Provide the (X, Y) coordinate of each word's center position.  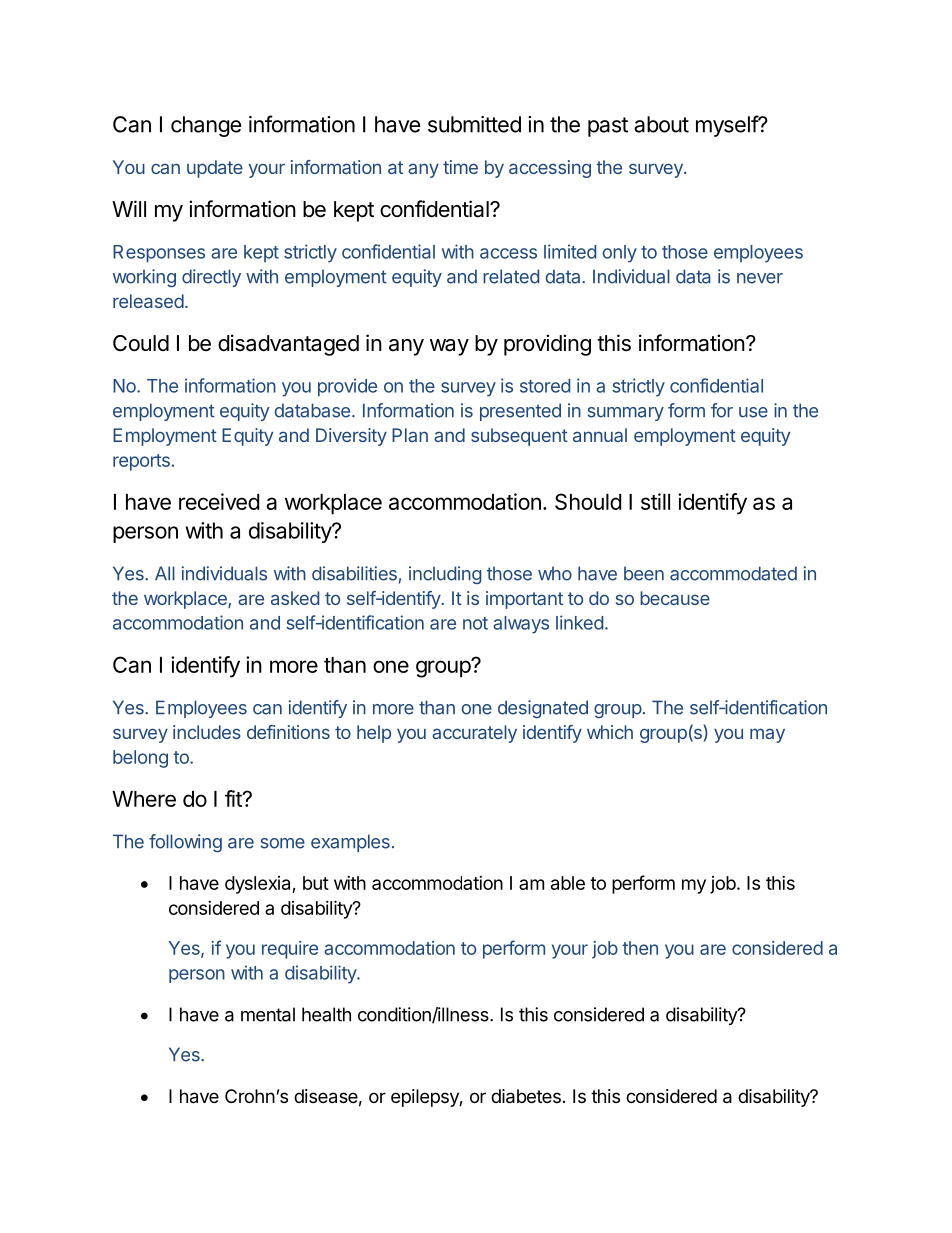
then (640, 948)
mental (268, 1014)
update (215, 169)
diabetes (526, 1096)
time (460, 167)
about (661, 124)
